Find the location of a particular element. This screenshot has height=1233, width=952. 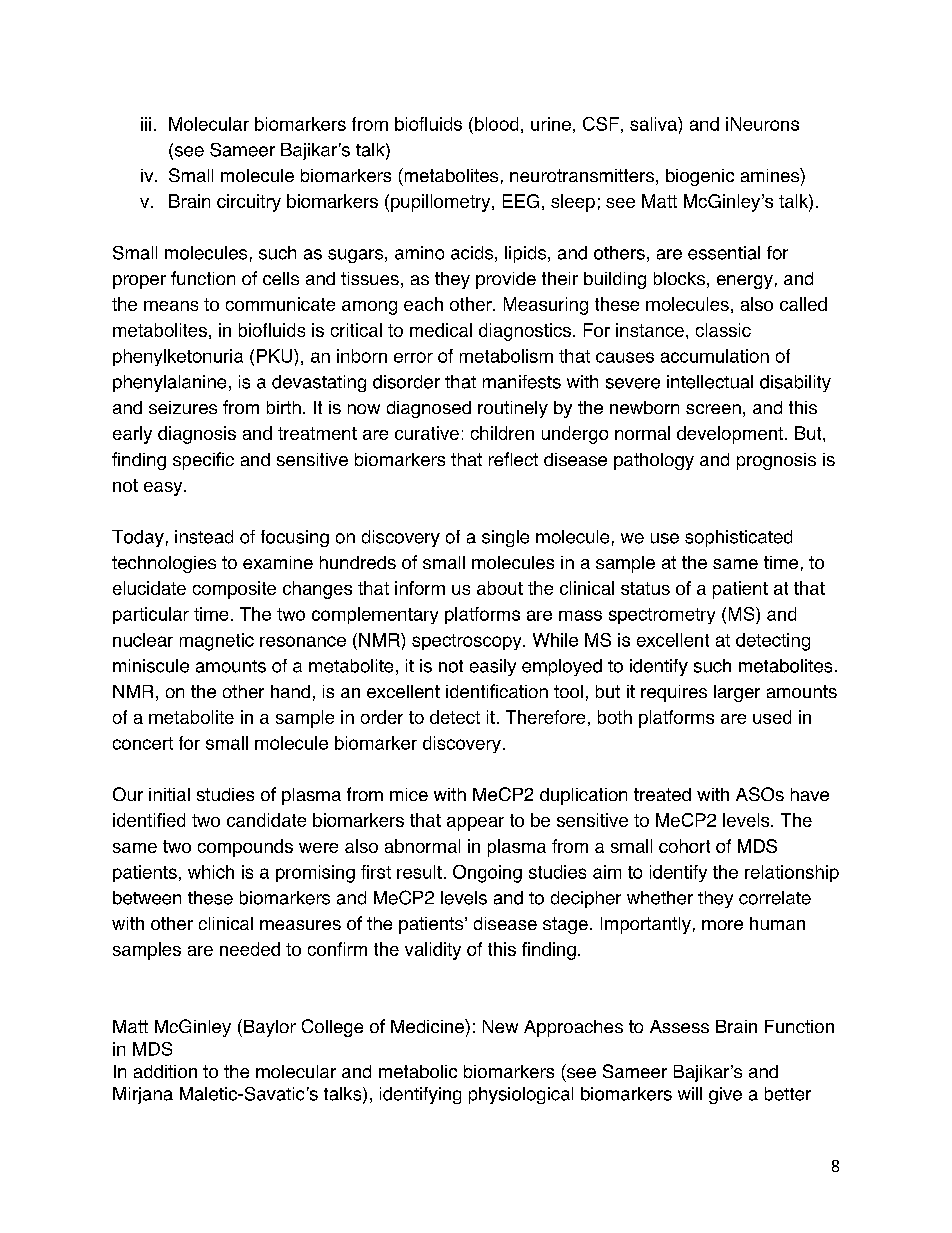

composite is located at coordinates (234, 590).
